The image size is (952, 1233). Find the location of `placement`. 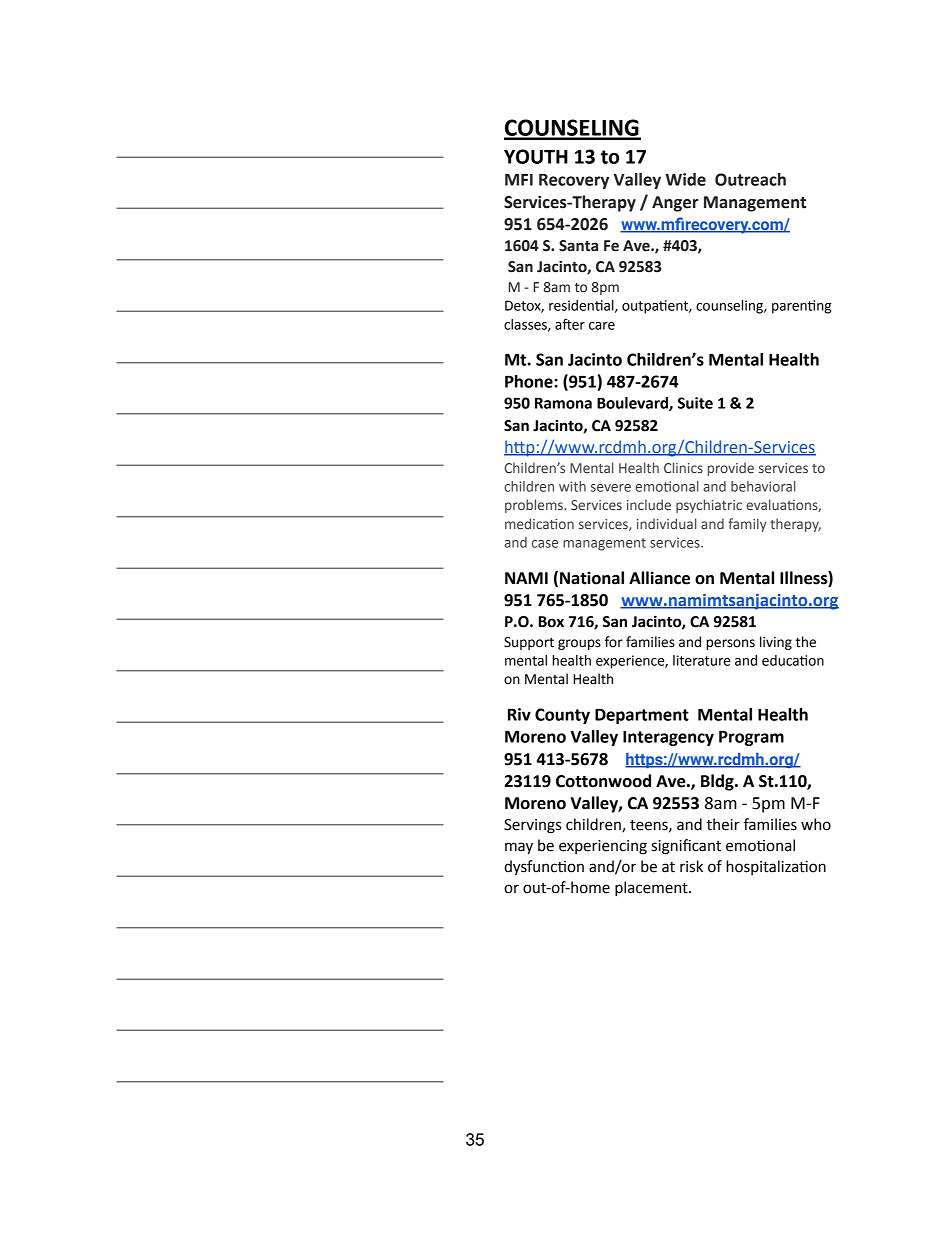

placement is located at coordinates (652, 888).
